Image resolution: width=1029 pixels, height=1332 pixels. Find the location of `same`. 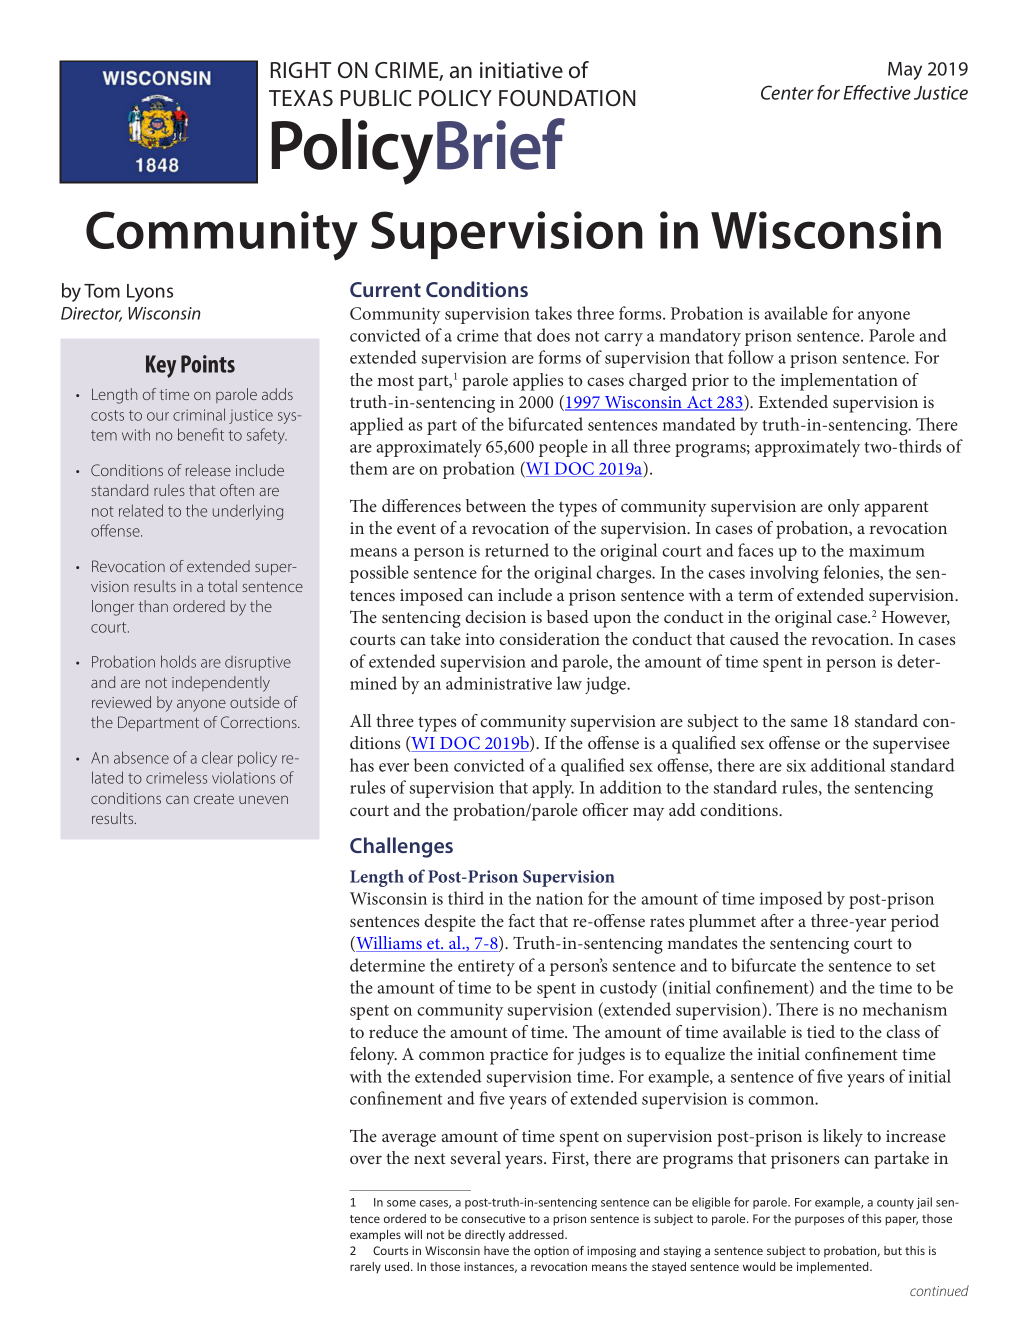

same is located at coordinates (809, 722).
